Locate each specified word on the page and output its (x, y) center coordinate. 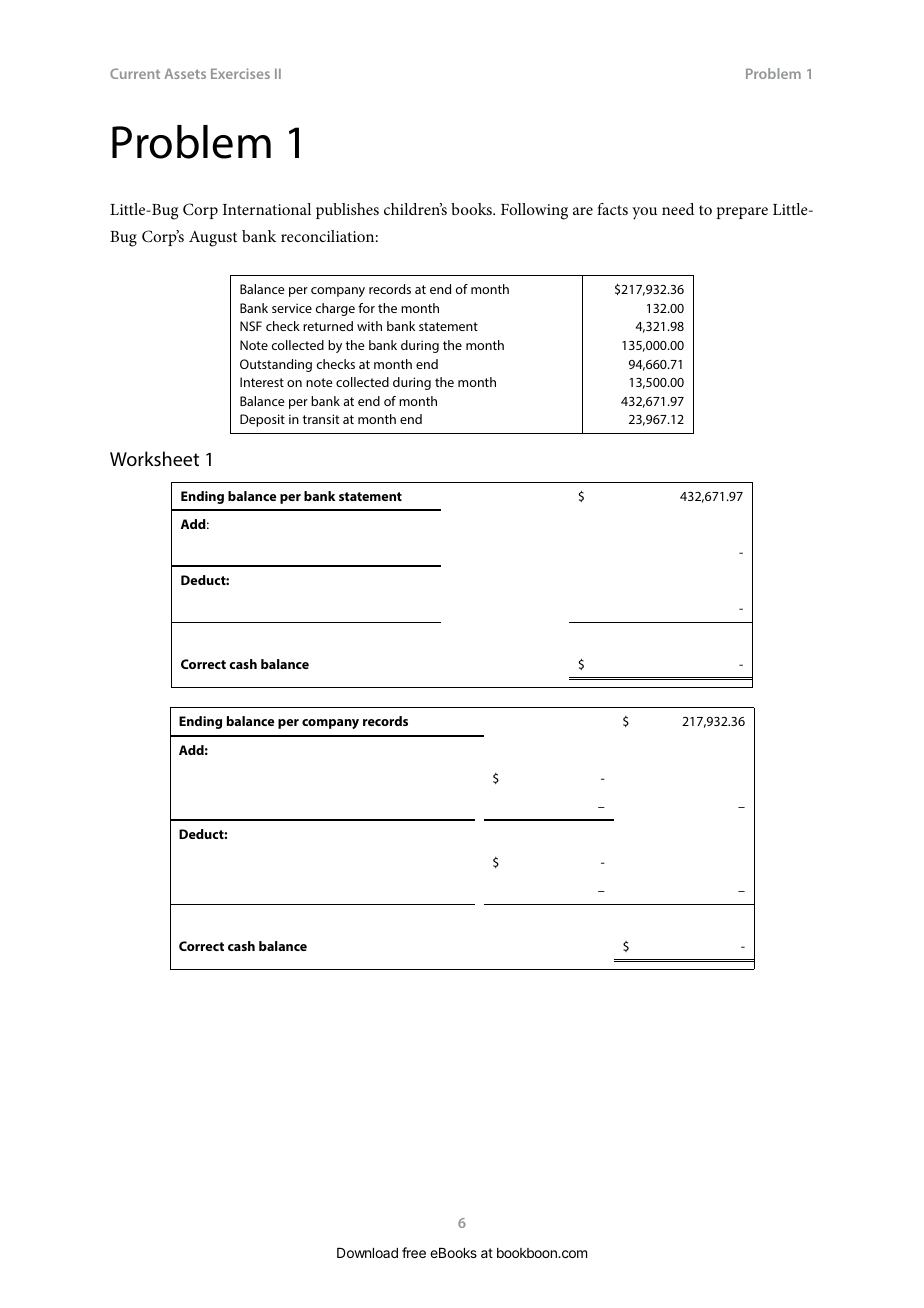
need (678, 209)
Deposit (262, 420)
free (414, 1252)
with (369, 326)
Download (367, 1253)
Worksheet (154, 458)
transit (321, 419)
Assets (185, 73)
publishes (347, 211)
